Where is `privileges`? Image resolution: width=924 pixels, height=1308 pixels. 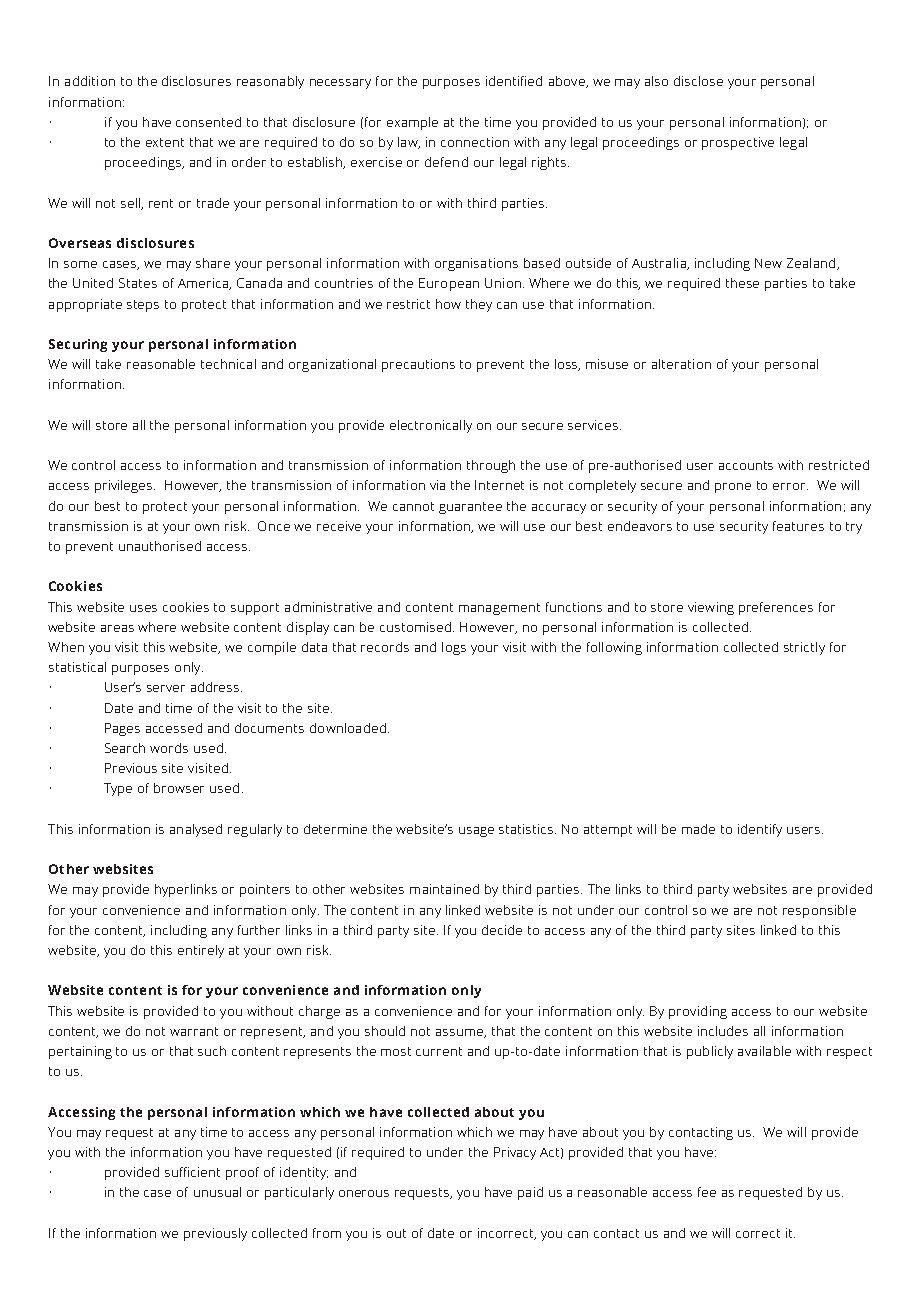 privileges is located at coordinates (125, 486).
